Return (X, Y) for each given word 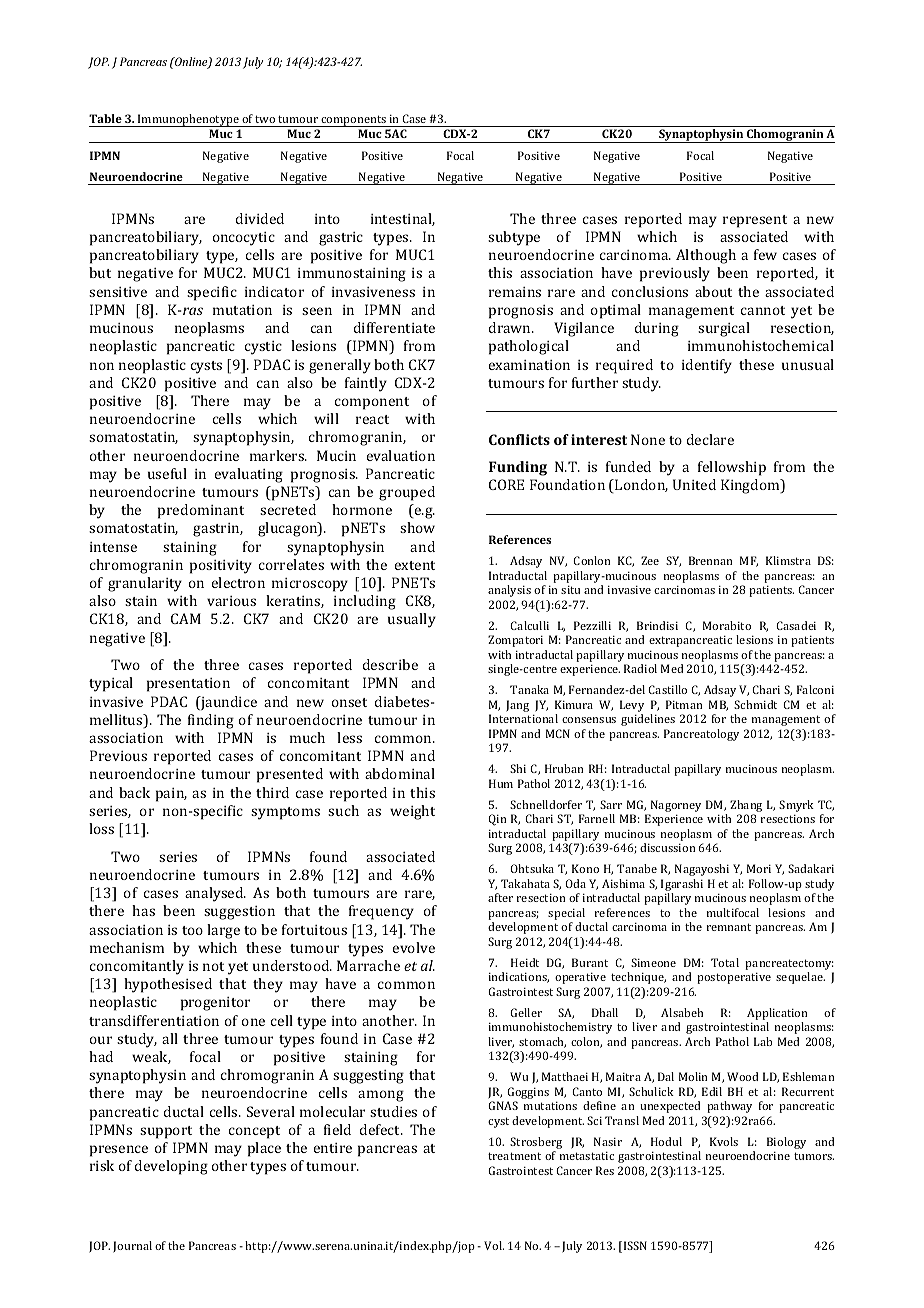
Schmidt (755, 704)
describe (390, 664)
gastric (341, 239)
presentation (188, 685)
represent (755, 221)
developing (171, 1167)
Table (105, 118)
